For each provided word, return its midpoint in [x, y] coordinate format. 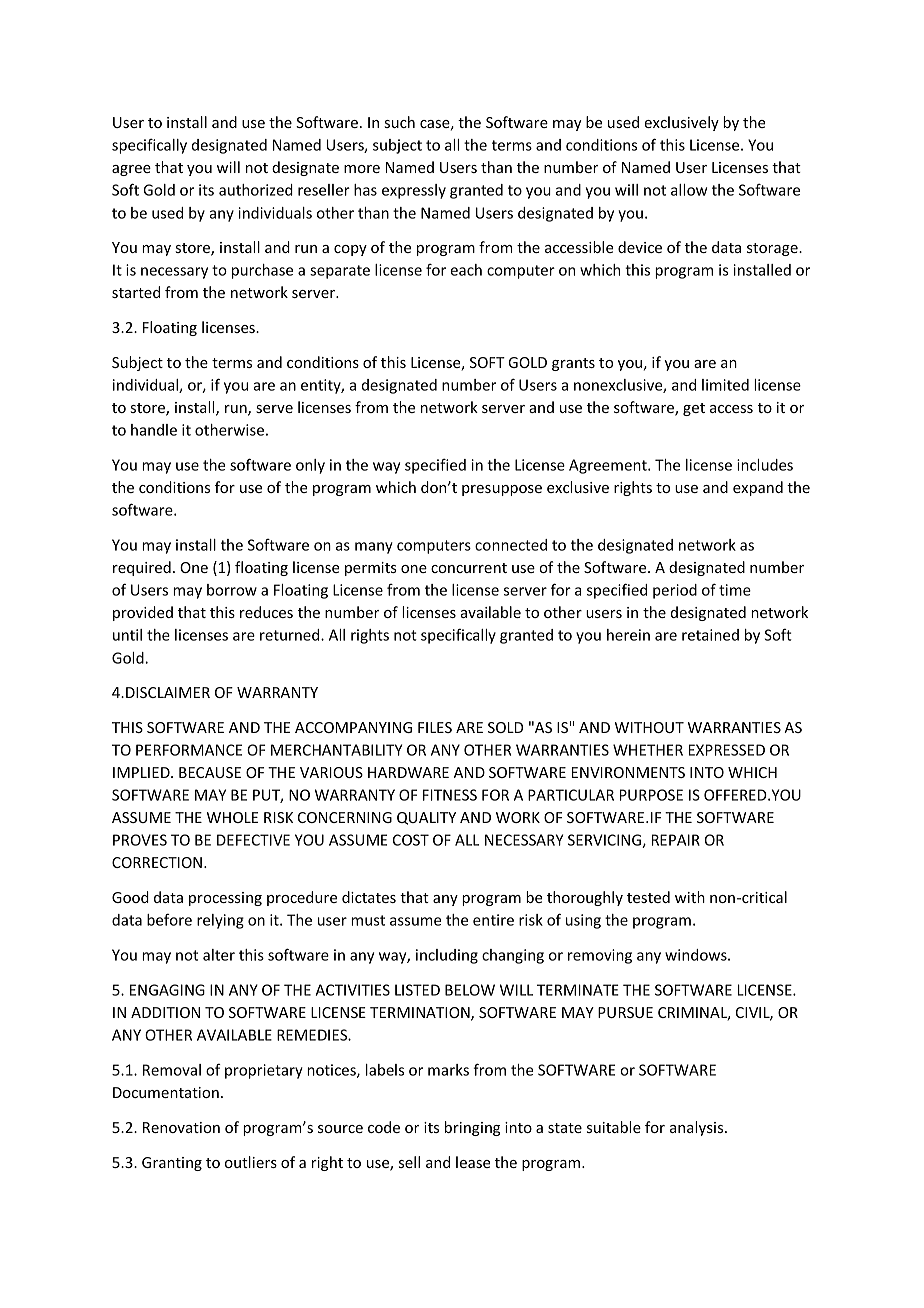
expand [758, 488]
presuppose [502, 490]
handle [154, 430]
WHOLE [232, 817]
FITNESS [450, 795]
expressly [414, 191]
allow [689, 190]
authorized [256, 190]
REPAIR [676, 840]
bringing [472, 1128]
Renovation [181, 1127]
